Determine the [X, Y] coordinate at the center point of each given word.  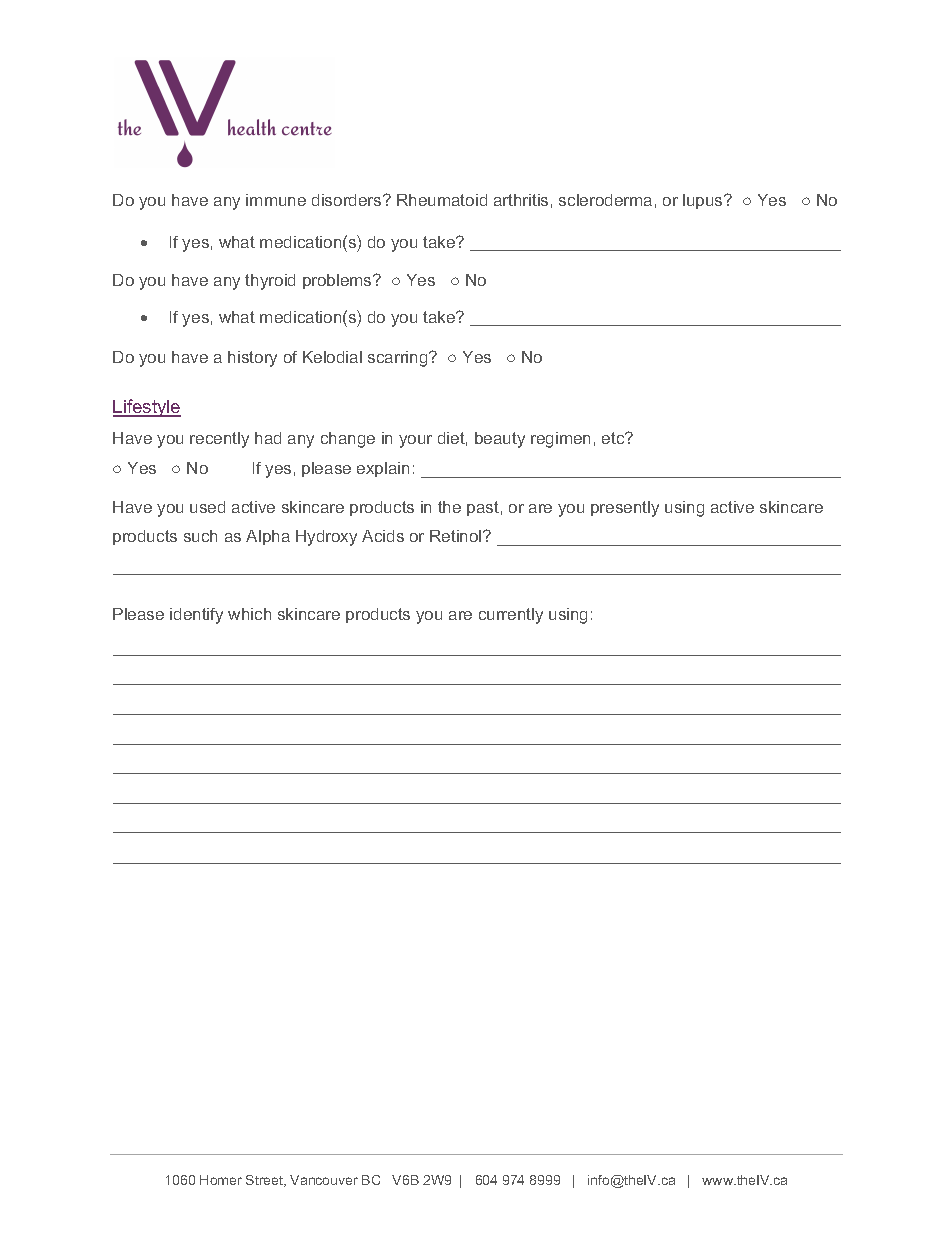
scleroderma [605, 200]
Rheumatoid [442, 200]
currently [511, 616]
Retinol [457, 536]
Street [266, 1181]
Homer [221, 1180]
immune [276, 200]
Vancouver [324, 1180]
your [415, 441]
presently [625, 509]
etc [614, 438]
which [249, 614]
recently [219, 440]
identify [196, 616]
